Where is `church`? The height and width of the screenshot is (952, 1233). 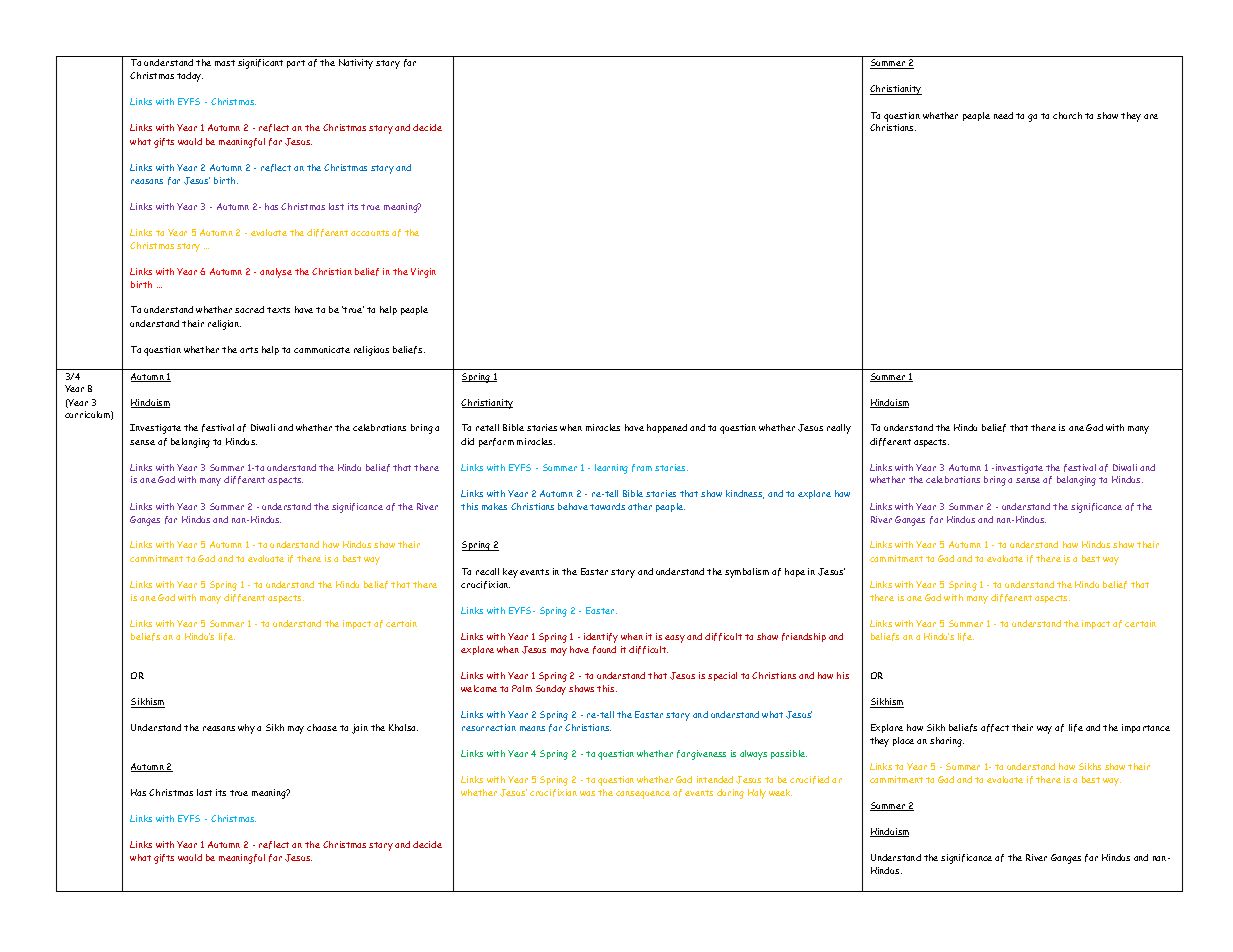 church is located at coordinates (1067, 115).
